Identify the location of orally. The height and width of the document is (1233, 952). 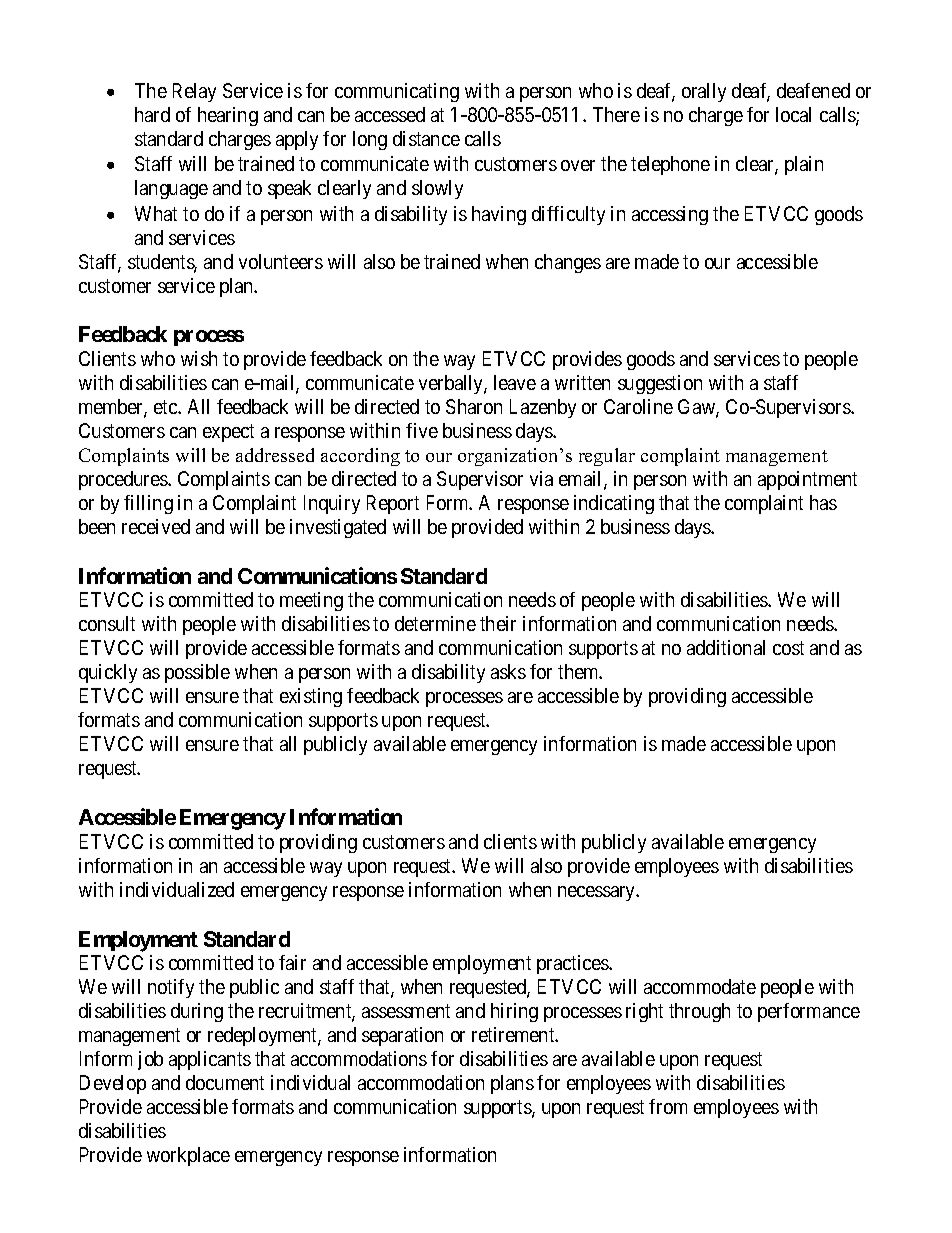
(704, 92).
